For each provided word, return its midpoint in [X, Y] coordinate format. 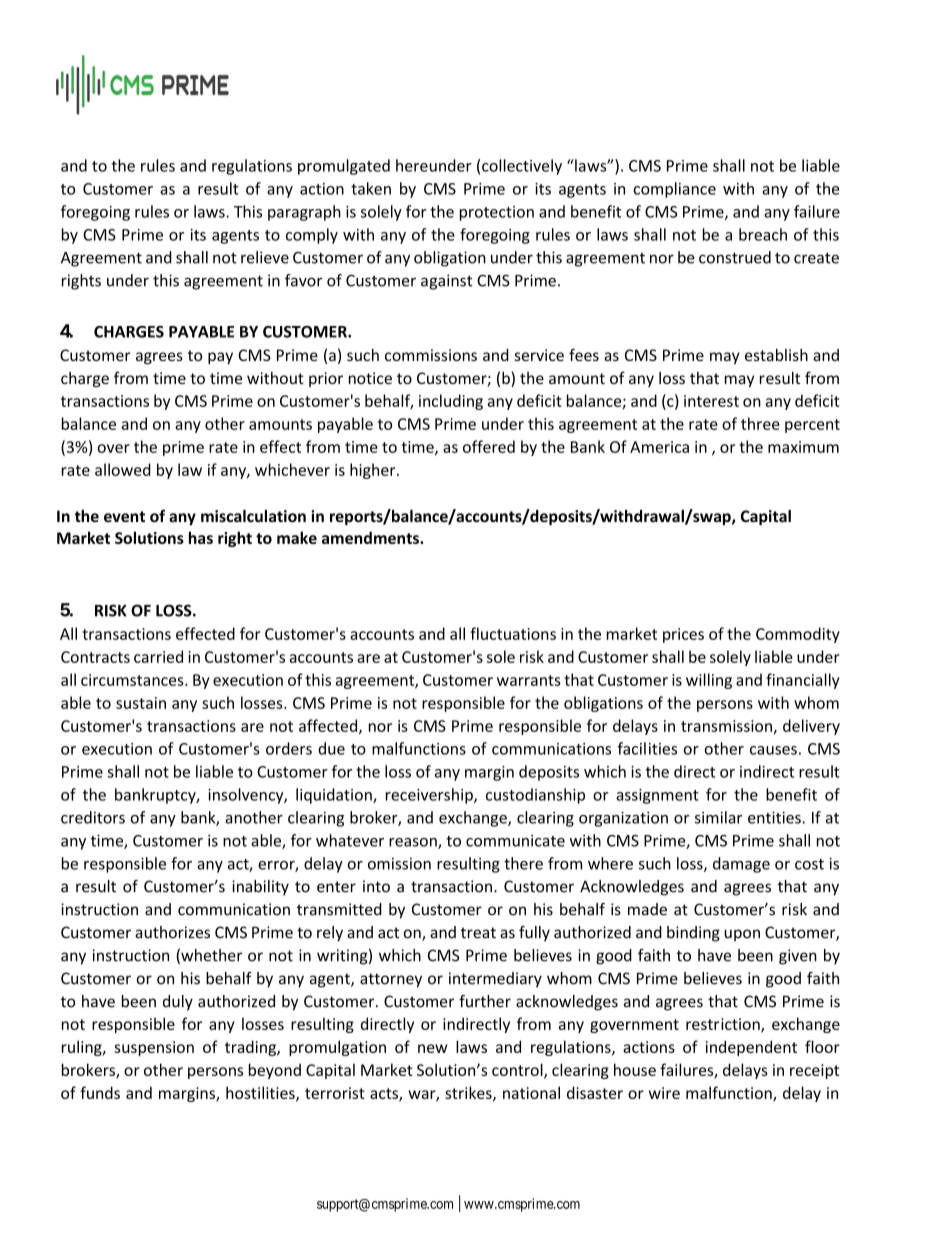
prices [683, 635]
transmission [726, 726]
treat [478, 933]
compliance [674, 190]
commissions [431, 355]
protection [497, 213]
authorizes [172, 932]
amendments [371, 537]
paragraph [304, 213]
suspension [154, 1048]
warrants [529, 680]
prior [326, 379]
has [201, 537]
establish [776, 355]
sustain [141, 703]
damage [741, 865]
